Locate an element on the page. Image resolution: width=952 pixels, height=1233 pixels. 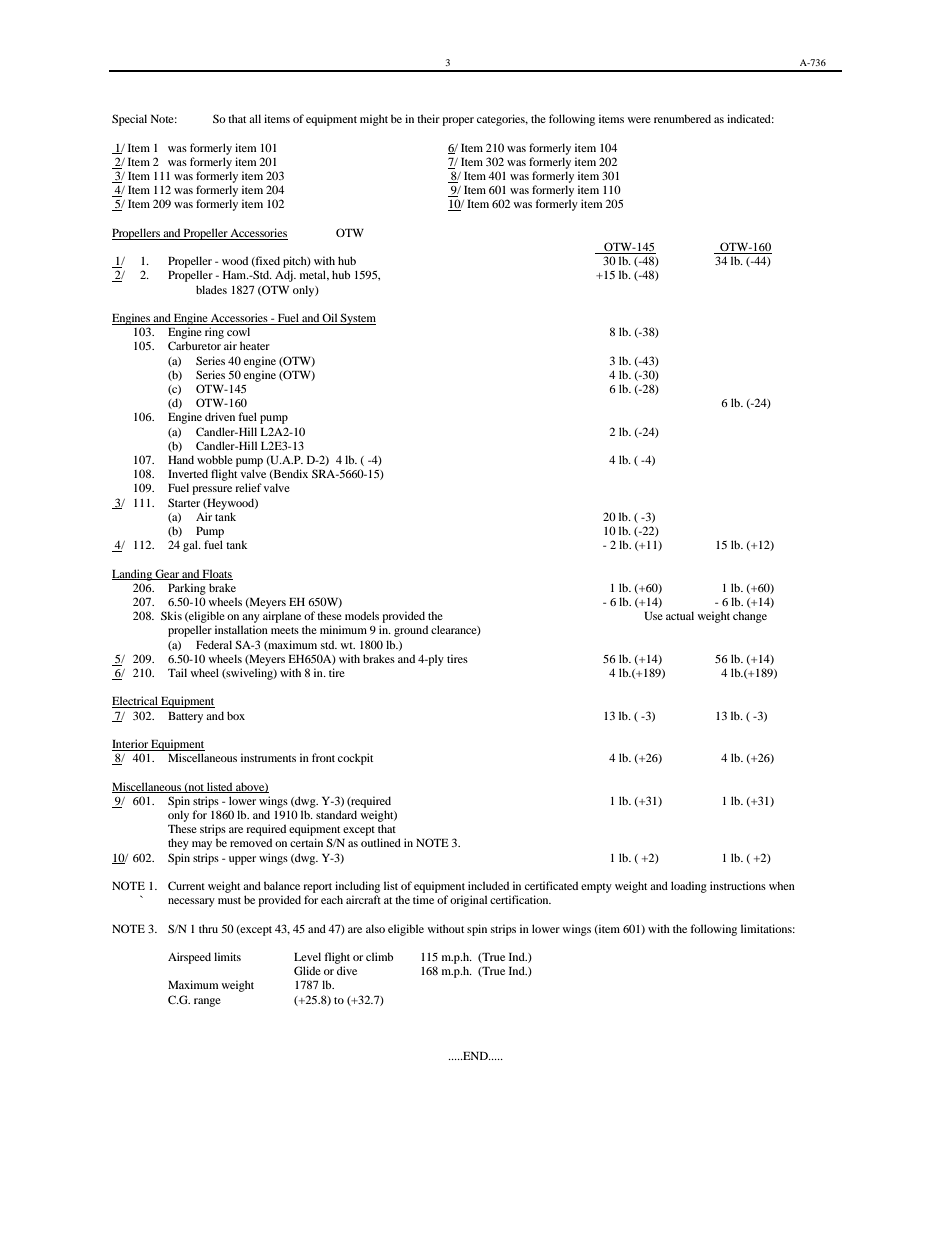
climb is located at coordinates (379, 956).
